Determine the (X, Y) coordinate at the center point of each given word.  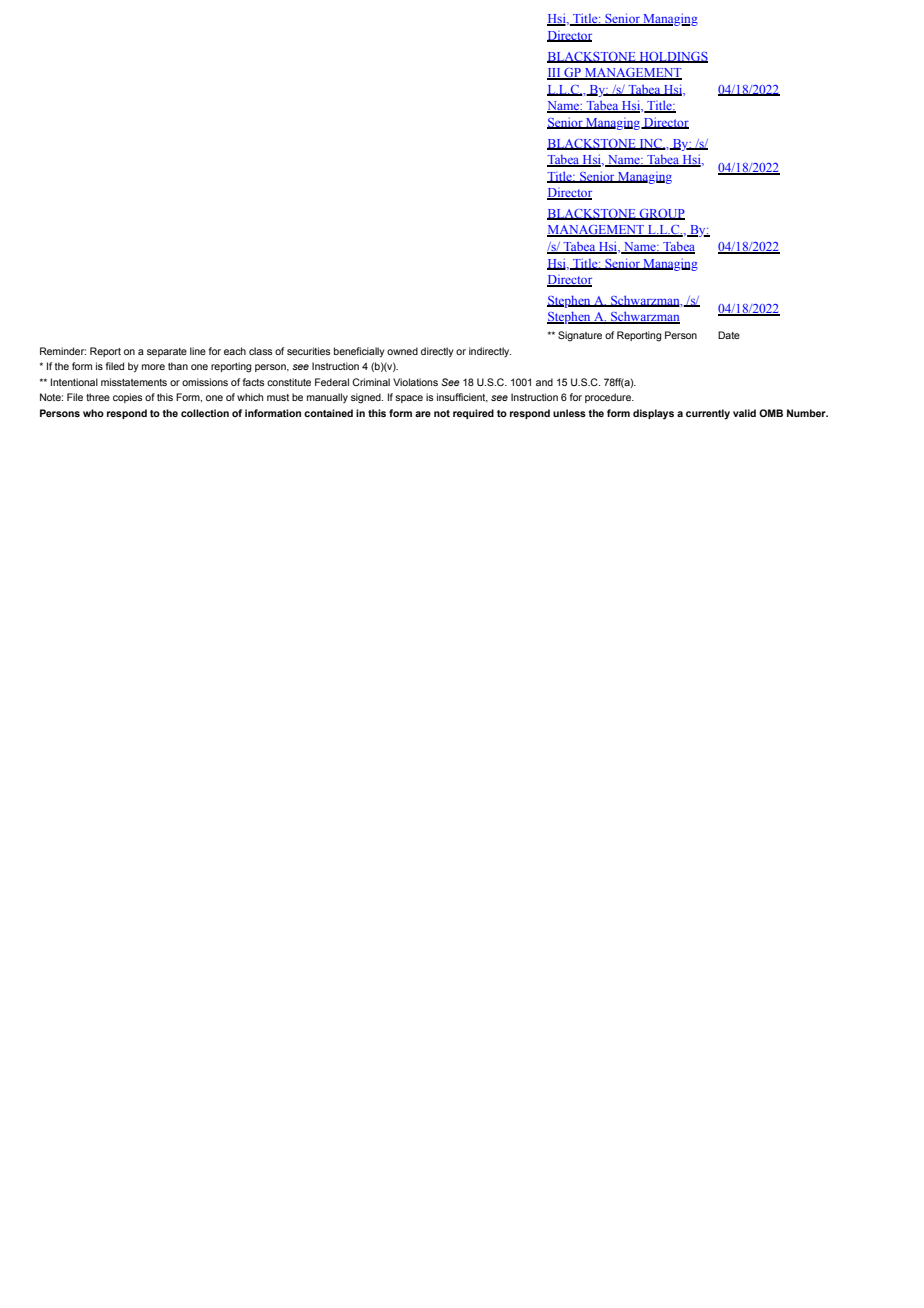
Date (729, 335)
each (235, 351)
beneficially (359, 352)
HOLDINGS (672, 57)
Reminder (63, 351)
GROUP (661, 214)
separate (167, 352)
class (261, 351)
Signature (580, 336)
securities (309, 351)
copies (128, 398)
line (198, 351)
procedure (609, 398)
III (555, 74)
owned (402, 351)
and (544, 382)
